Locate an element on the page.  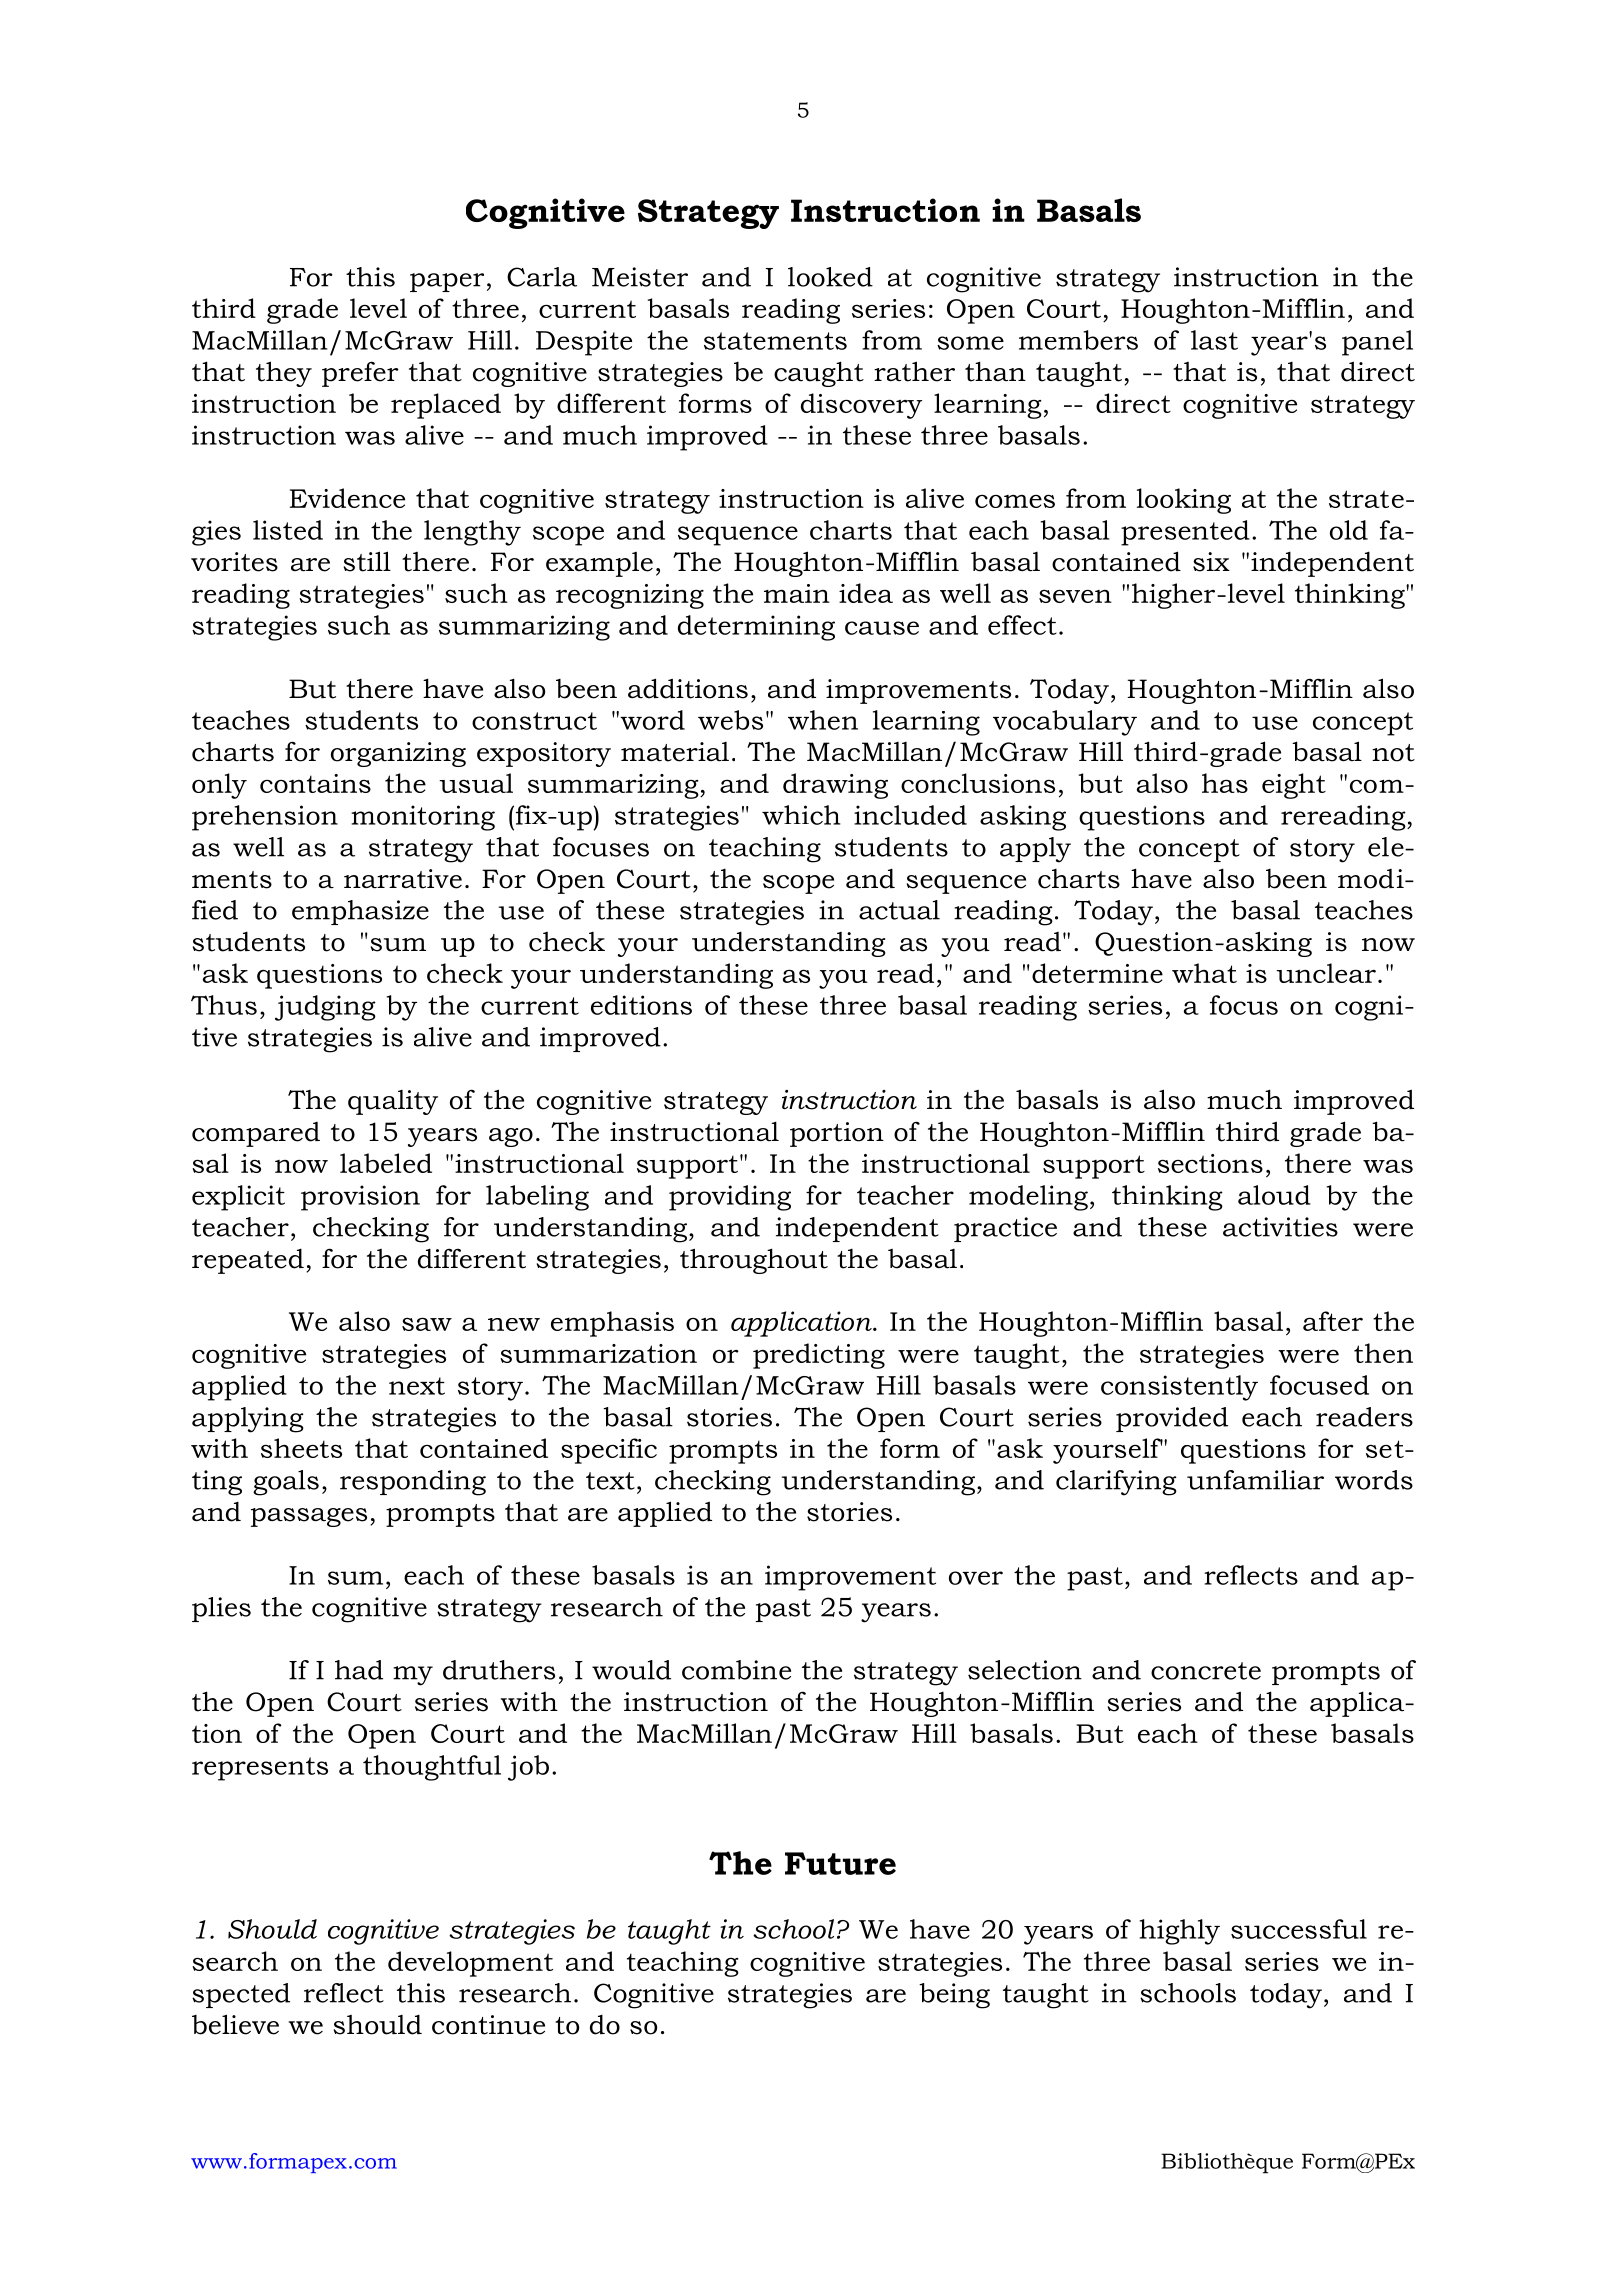
development is located at coordinates (470, 1964).
